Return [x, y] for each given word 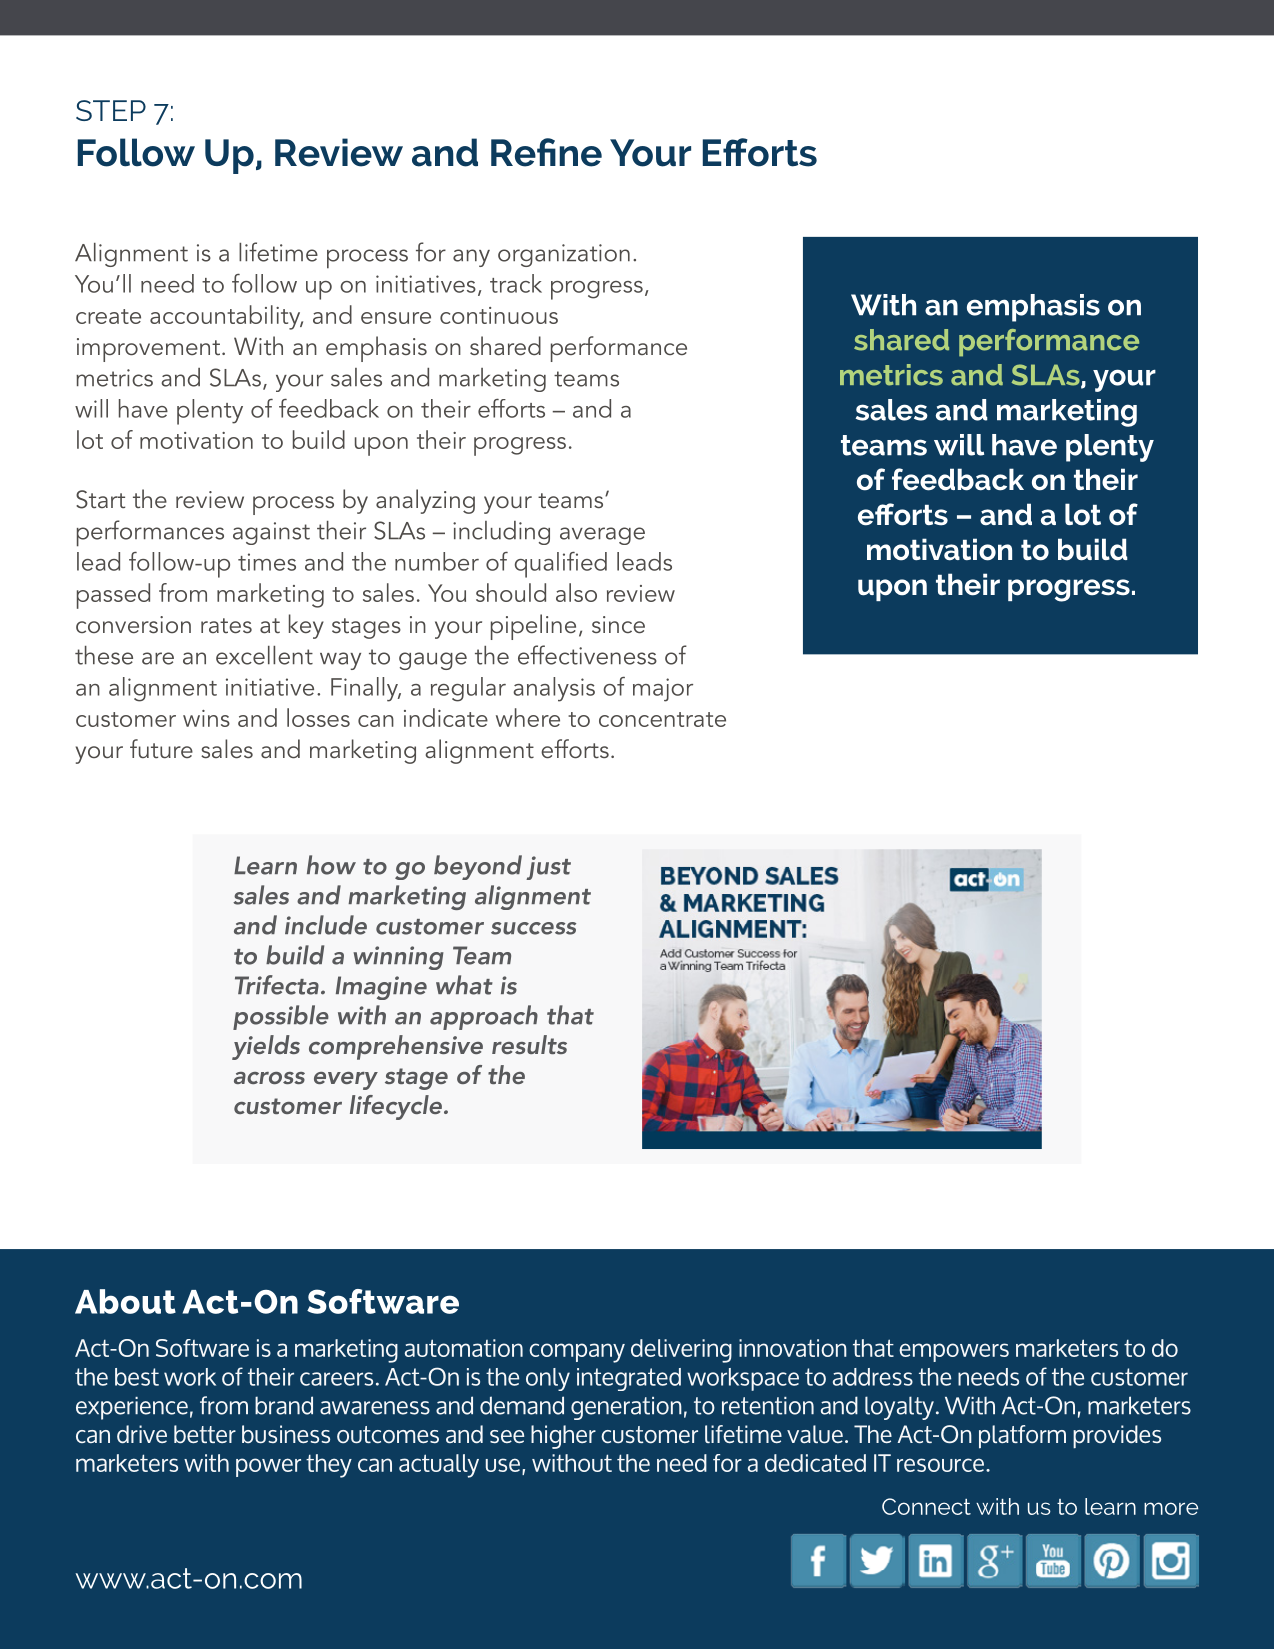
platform [1022, 1437]
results [529, 1044]
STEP [111, 110]
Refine [546, 152]
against [271, 533]
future [161, 749]
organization [564, 255]
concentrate [662, 719]
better [205, 1434]
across [269, 1078]
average [602, 536]
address [873, 1377]
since [618, 625]
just [548, 868]
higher [563, 1437]
